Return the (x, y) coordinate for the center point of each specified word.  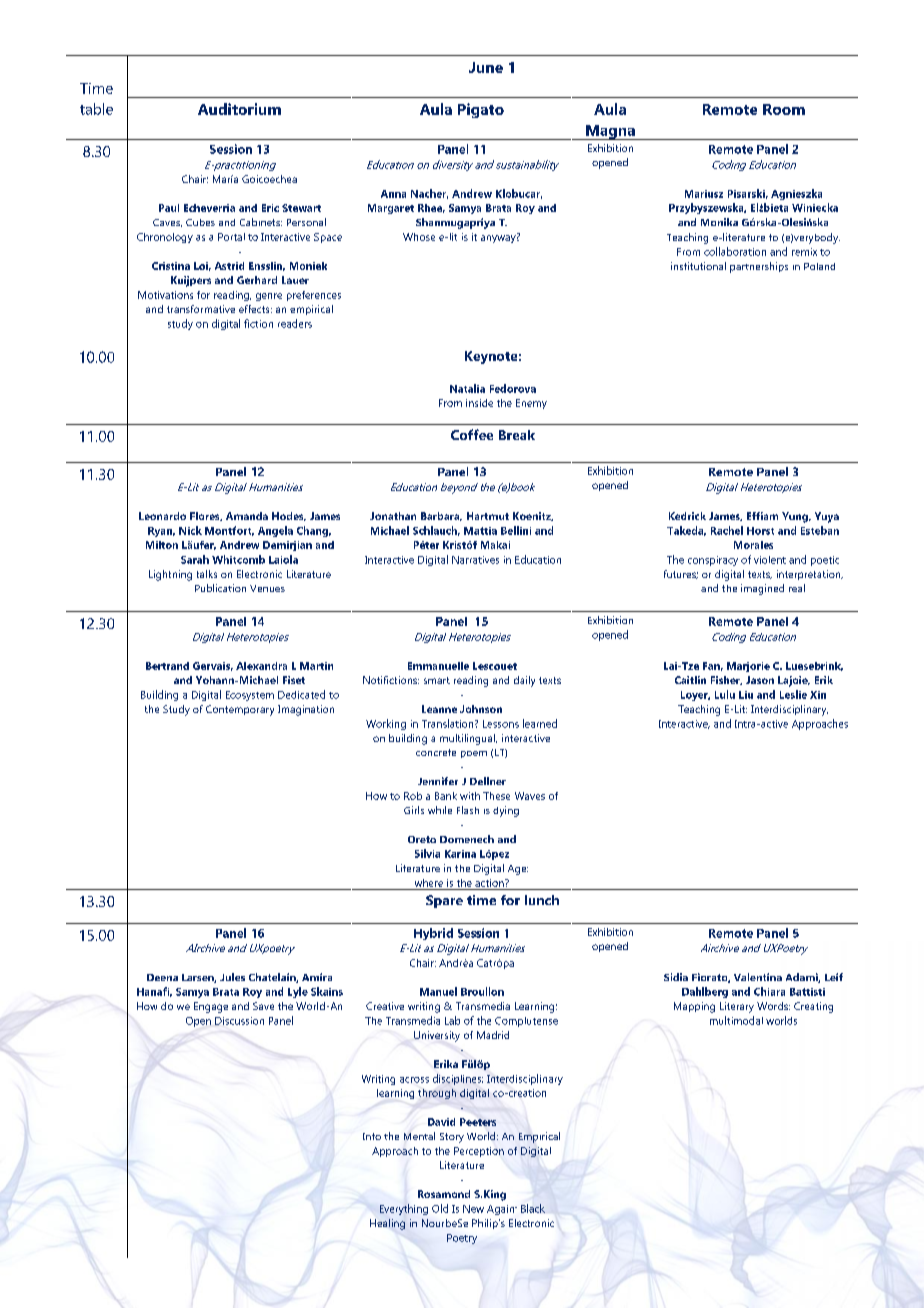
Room (784, 109)
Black (533, 1208)
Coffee (472, 434)
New (473, 1209)
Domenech (467, 839)
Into (372, 1136)
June (486, 67)
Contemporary (240, 710)
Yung (796, 517)
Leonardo (162, 516)
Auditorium (239, 109)
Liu (746, 695)
